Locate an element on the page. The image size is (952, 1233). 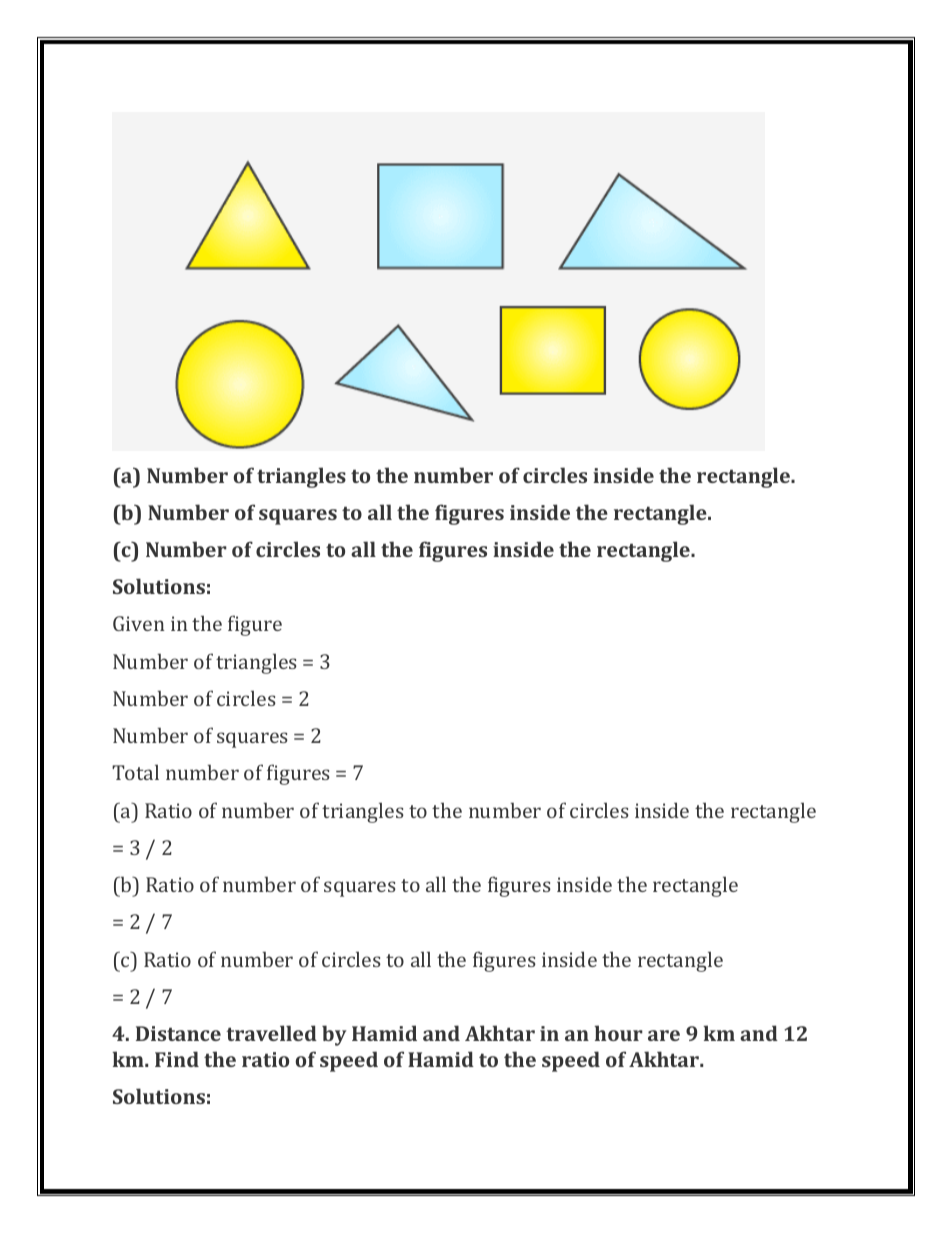
Total is located at coordinates (135, 772).
